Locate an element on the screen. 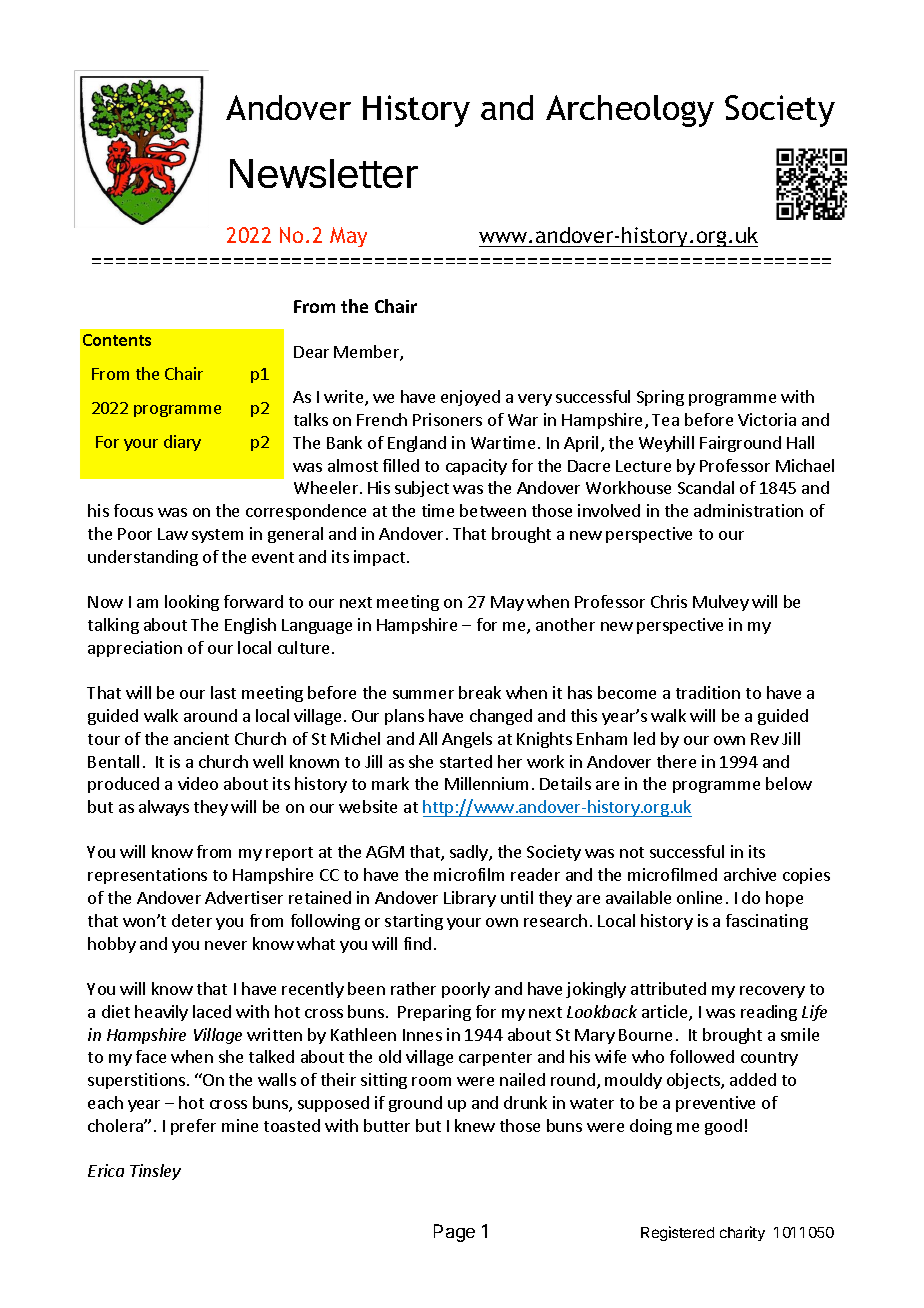 The width and height of the screenshot is (924, 1308). between is located at coordinates (493, 510).
